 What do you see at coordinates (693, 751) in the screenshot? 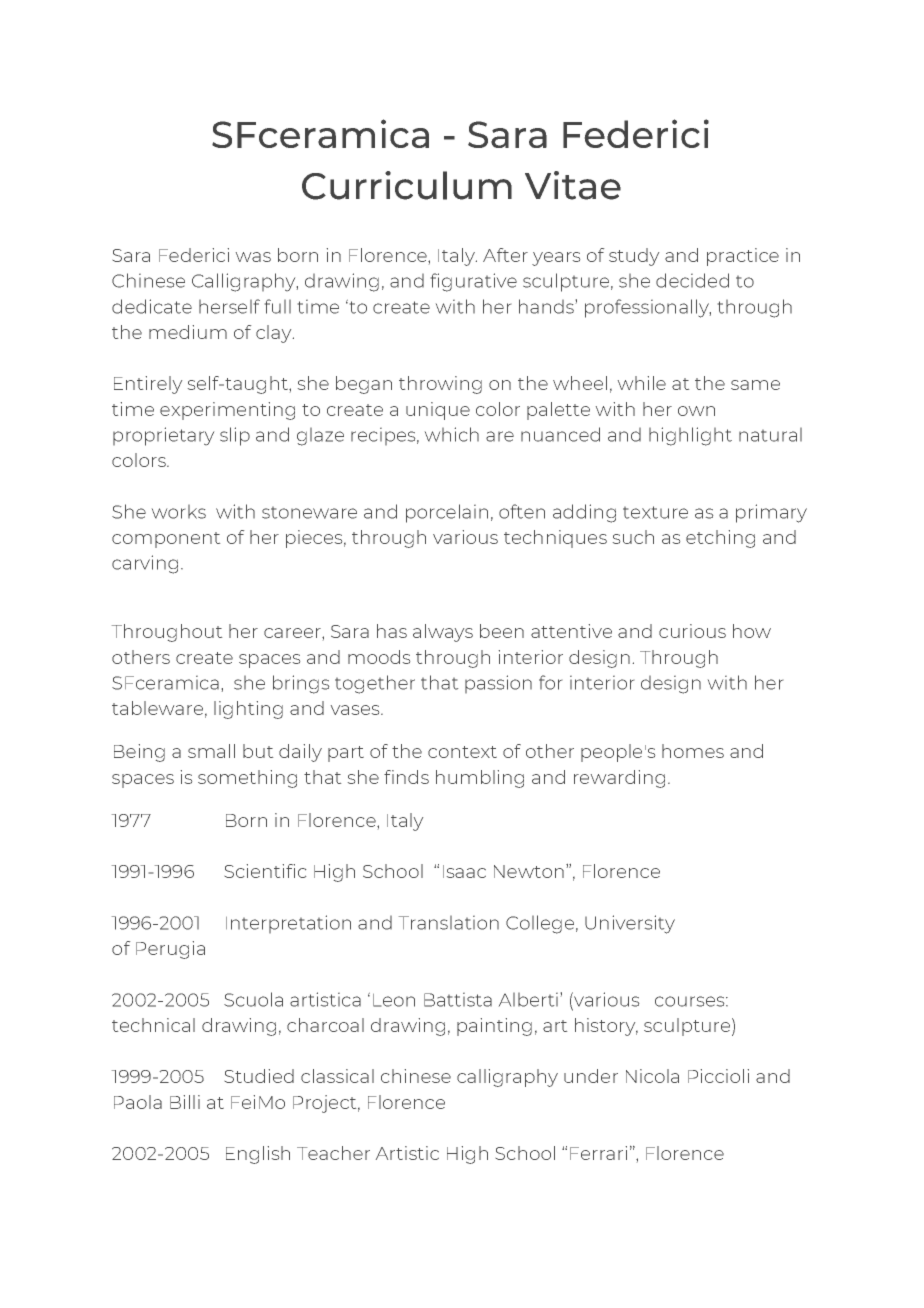
I see `homes` at bounding box center [693, 751].
